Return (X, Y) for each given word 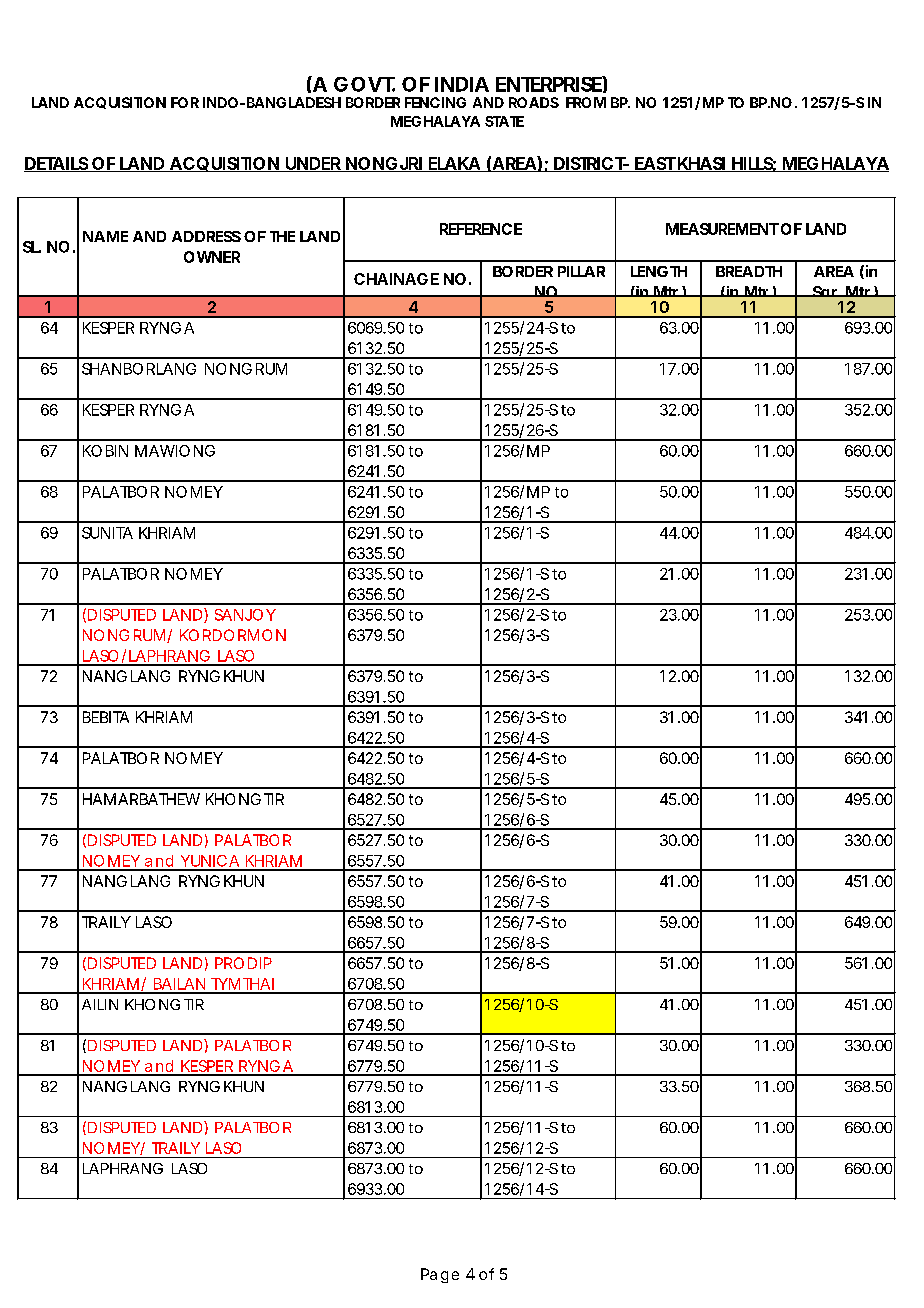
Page (440, 1275)
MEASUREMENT (722, 229)
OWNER (212, 257)
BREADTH (749, 271)
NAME (105, 236)
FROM (586, 102)
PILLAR (581, 271)
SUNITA (107, 533)
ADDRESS (206, 236)
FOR (185, 102)
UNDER (314, 164)
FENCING (435, 102)
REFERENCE (481, 229)
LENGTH (659, 271)
